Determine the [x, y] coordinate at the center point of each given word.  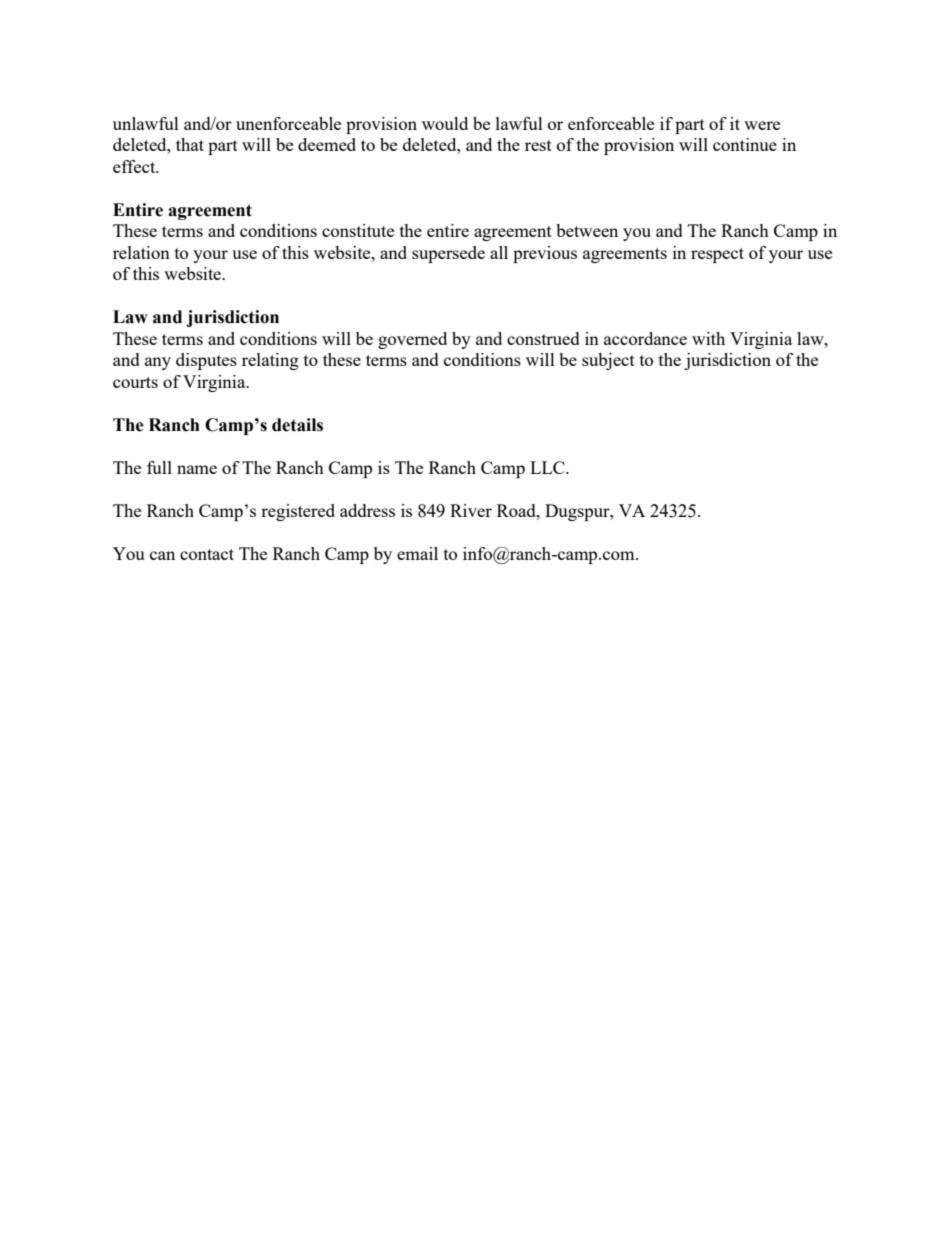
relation [141, 252]
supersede [448, 254]
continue [745, 144]
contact [207, 554]
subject [608, 361]
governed [412, 340]
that [190, 144]
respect [717, 255]
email [417, 553]
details [297, 425]
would [445, 123]
